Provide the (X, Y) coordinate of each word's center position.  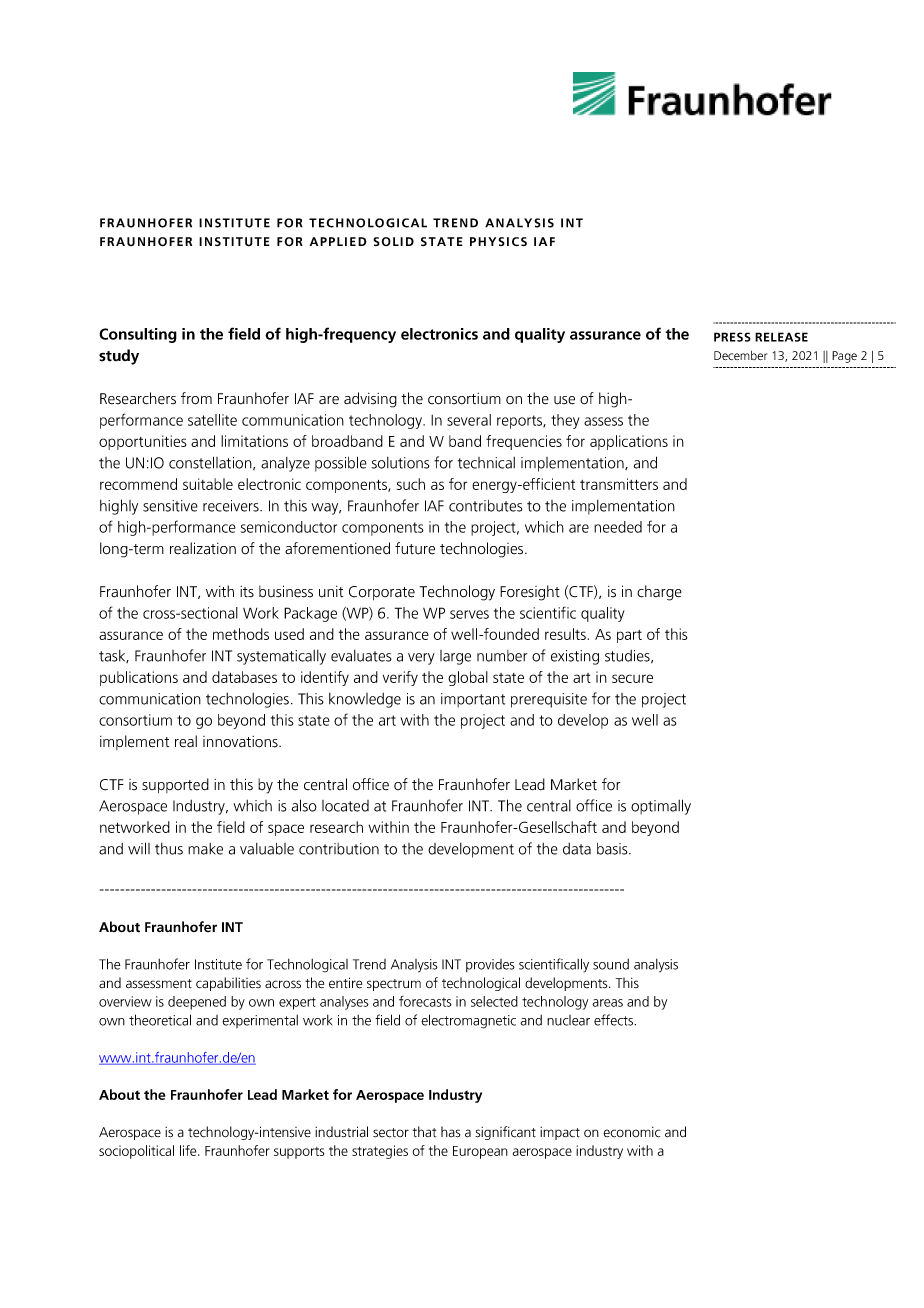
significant (505, 1133)
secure (632, 678)
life (189, 1150)
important (473, 700)
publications (139, 678)
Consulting (138, 335)
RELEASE (781, 337)
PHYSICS (498, 242)
